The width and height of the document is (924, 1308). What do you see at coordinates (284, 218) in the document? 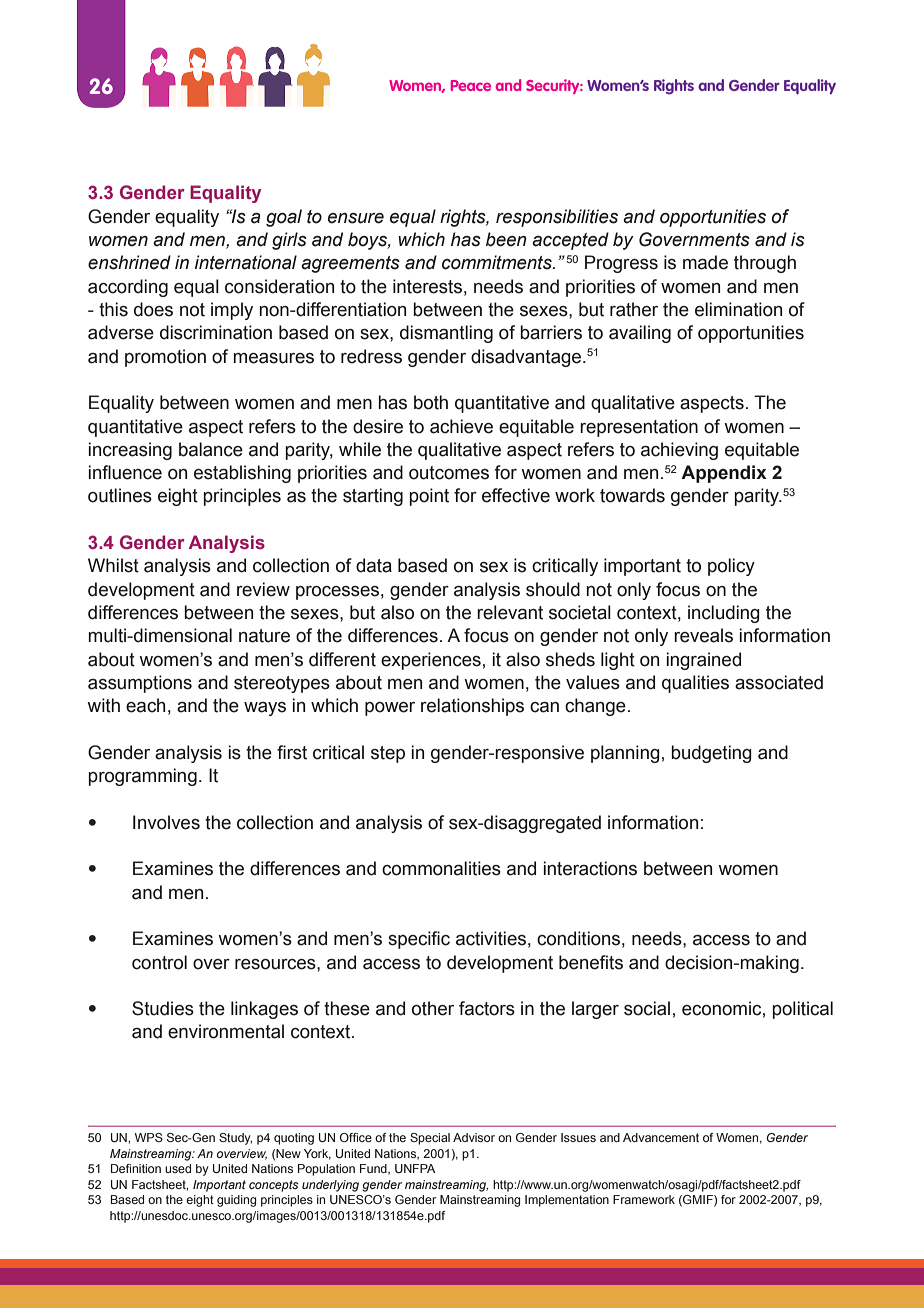
I see `goal` at bounding box center [284, 218].
